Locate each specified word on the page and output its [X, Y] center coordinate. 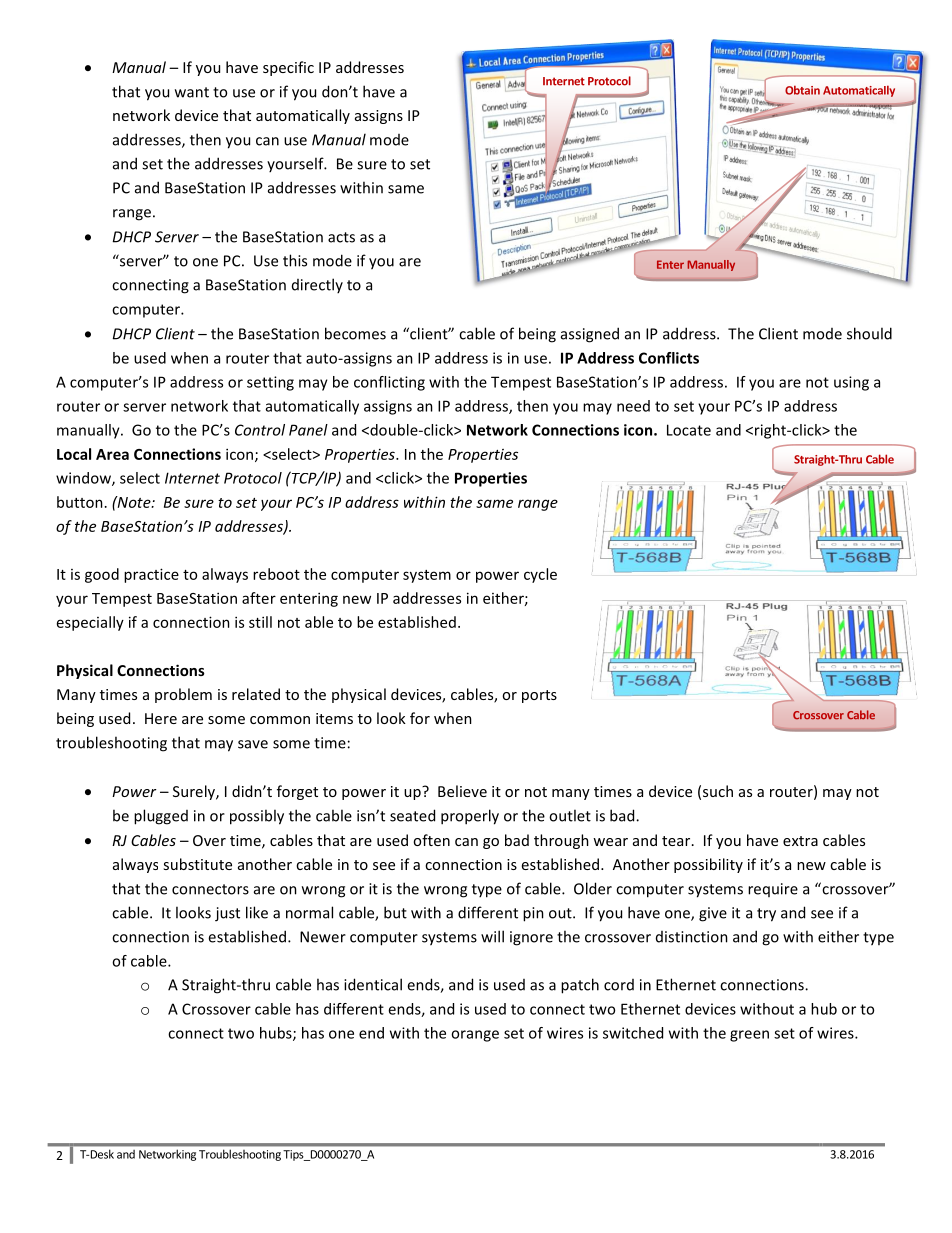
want [192, 92]
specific [288, 68]
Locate [689, 430]
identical [373, 984]
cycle [540, 575]
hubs [277, 1034]
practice [151, 575]
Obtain [802, 90]
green [749, 1036]
